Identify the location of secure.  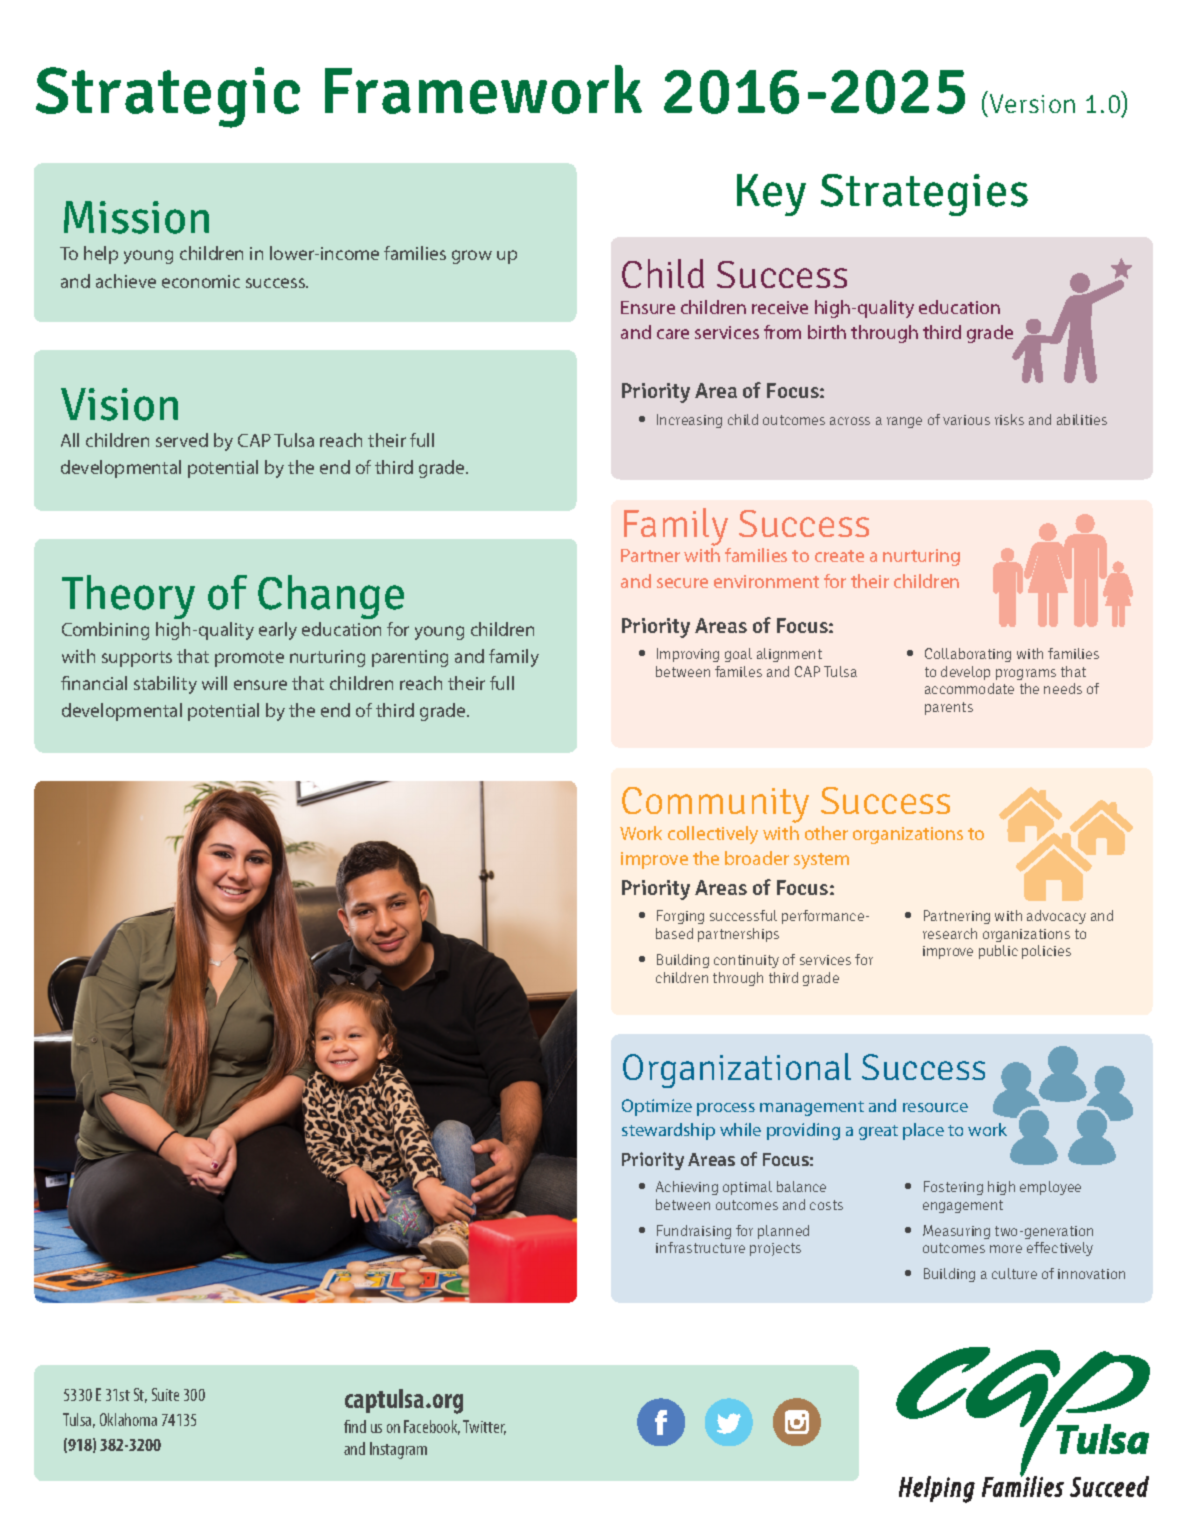
(682, 583).
